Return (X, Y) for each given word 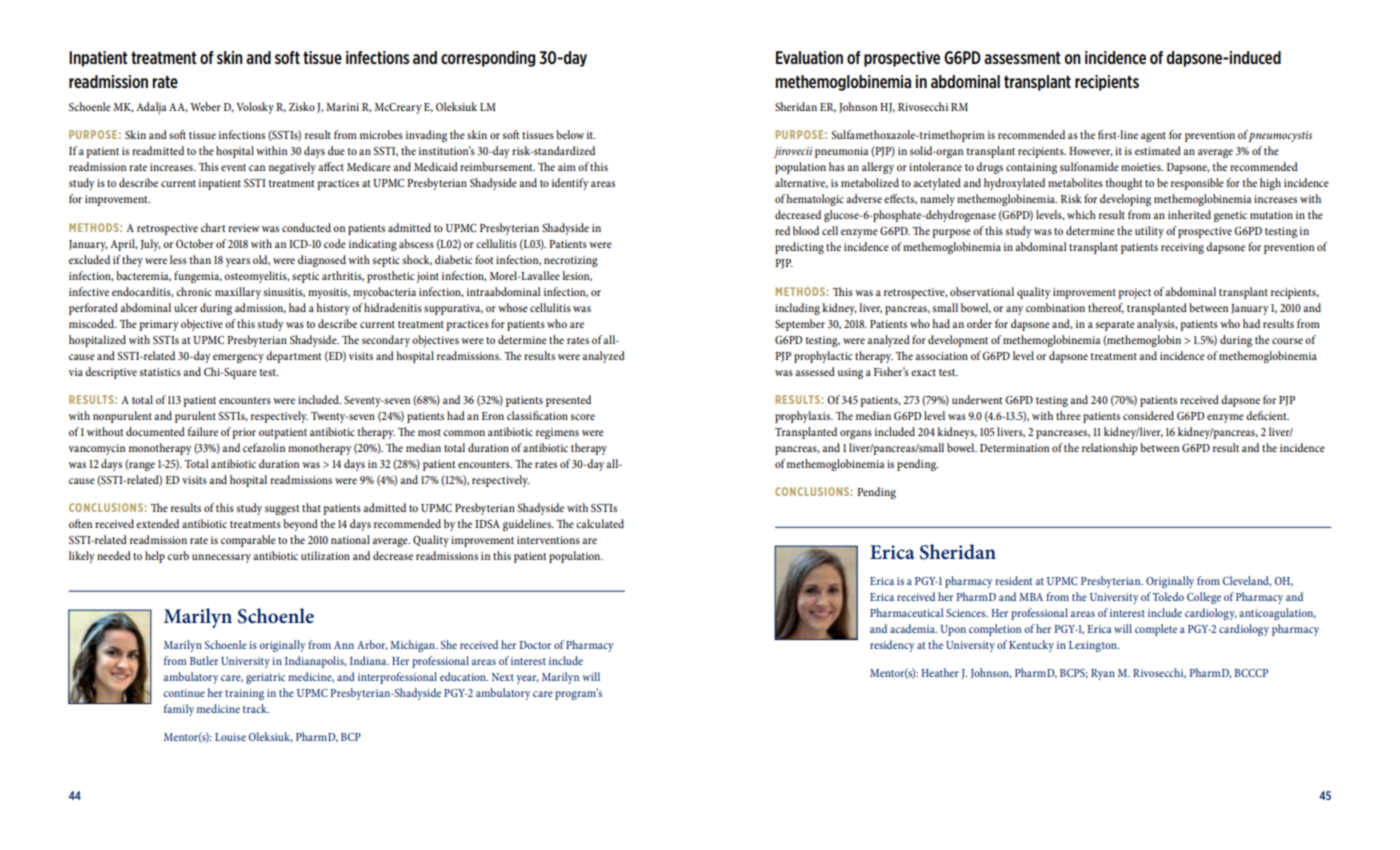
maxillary (238, 293)
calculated (600, 523)
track (256, 708)
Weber (205, 106)
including (797, 309)
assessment (1022, 58)
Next (503, 677)
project (1134, 293)
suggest (282, 510)
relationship (1110, 449)
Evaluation (809, 57)
